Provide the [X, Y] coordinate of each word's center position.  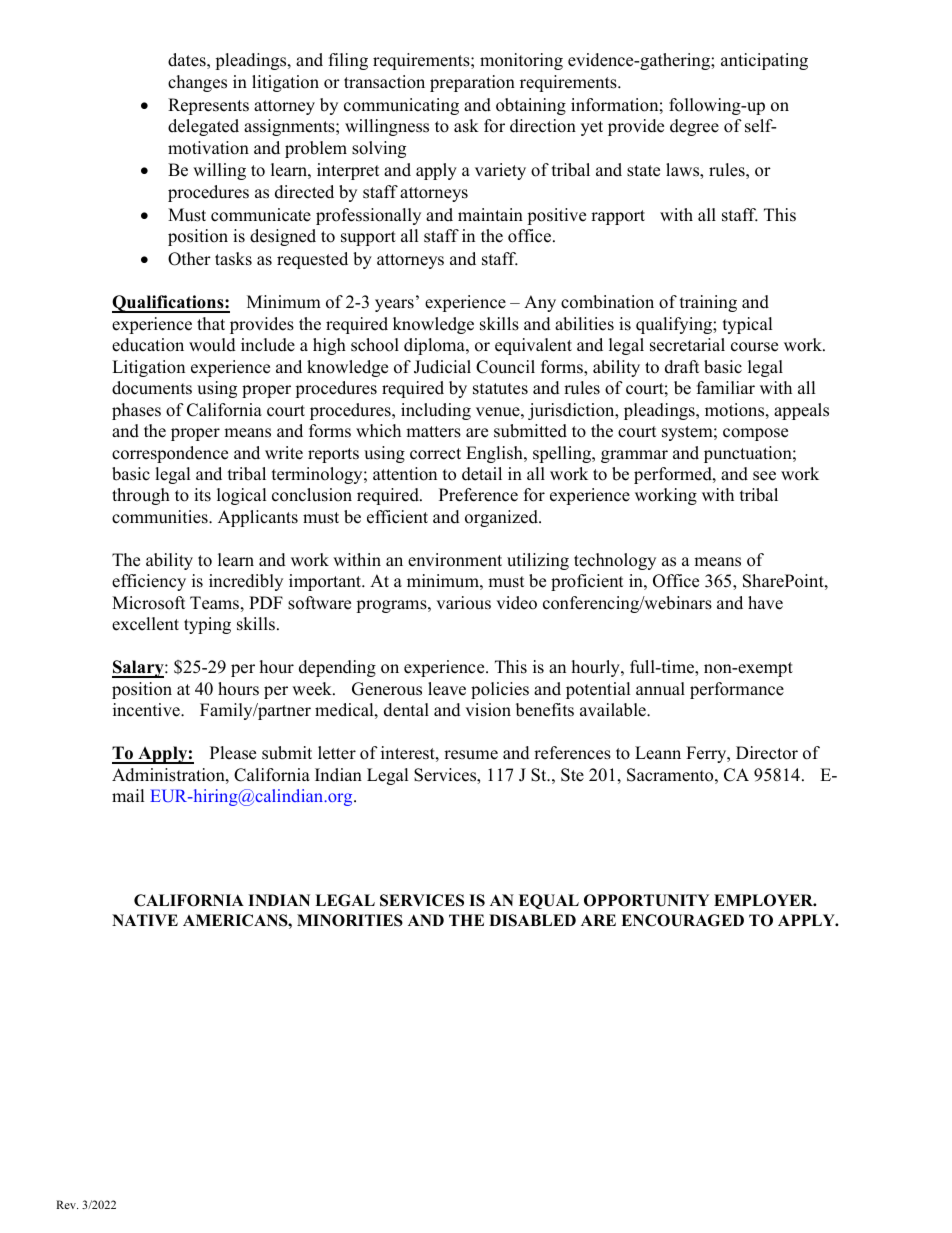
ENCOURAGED [682, 920]
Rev [67, 1204]
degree [694, 127]
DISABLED [532, 920]
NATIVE [145, 920]
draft [682, 367]
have [765, 603]
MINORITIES [350, 920]
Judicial [442, 367]
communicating [401, 106]
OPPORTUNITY [646, 900]
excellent [145, 624]
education [148, 345]
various [463, 603]
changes [197, 83]
